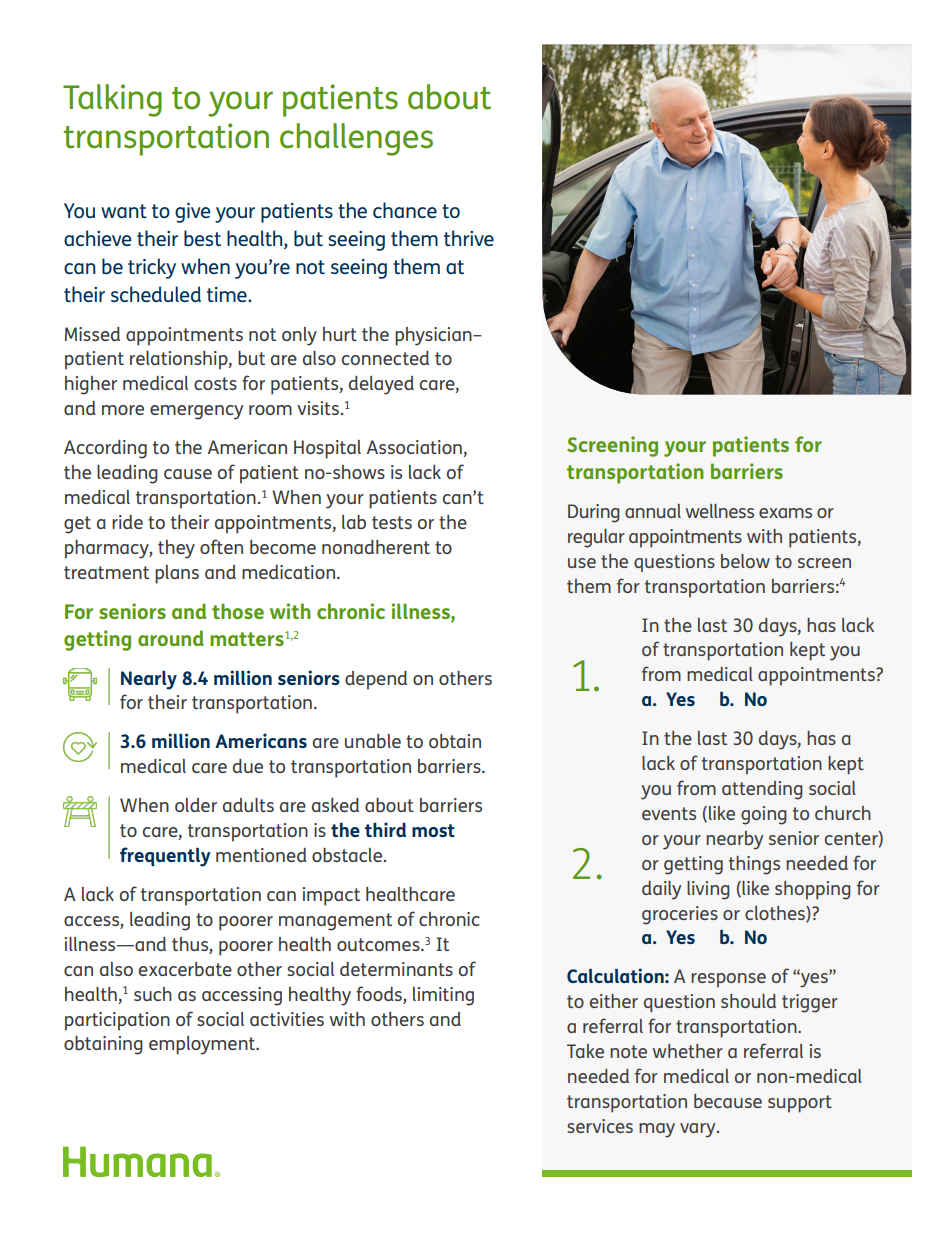 This screenshot has height=1233, width=952. Describe the element at coordinates (469, 238) in the screenshot. I see `thrive` at that location.
